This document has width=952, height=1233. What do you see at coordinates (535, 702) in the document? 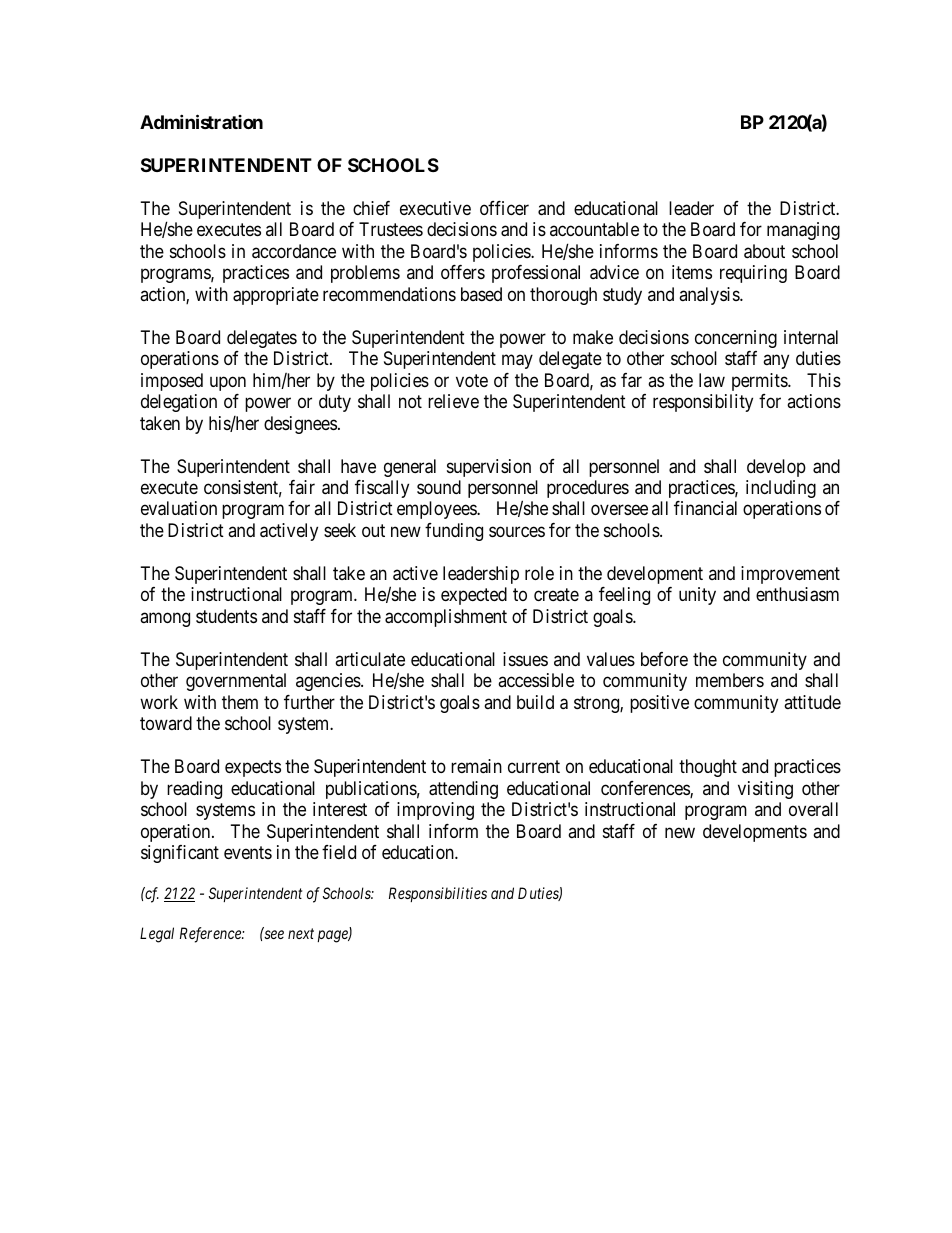
I see `build` at bounding box center [535, 702].
